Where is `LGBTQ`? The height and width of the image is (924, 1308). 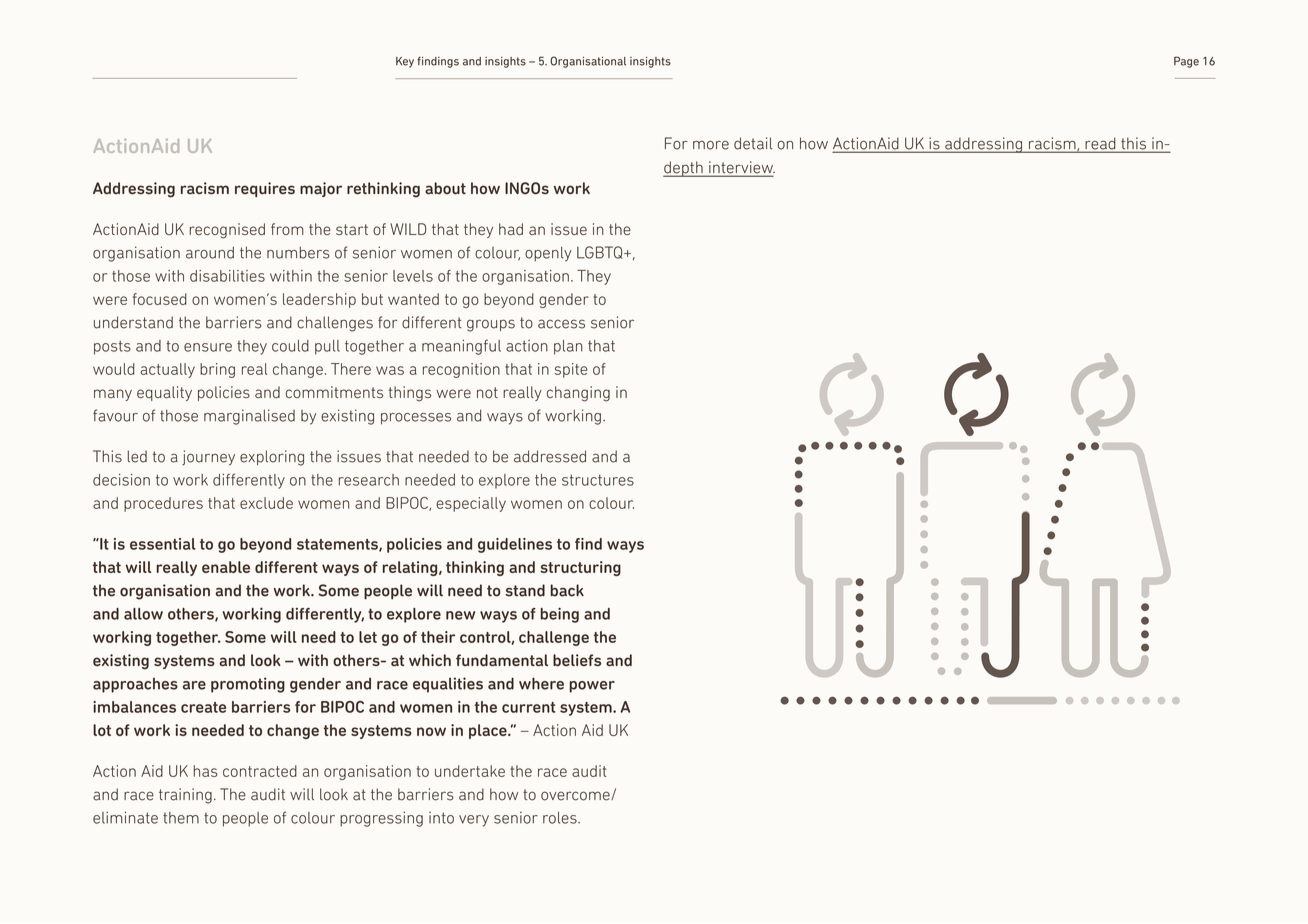
LGBTQ is located at coordinates (601, 252).
